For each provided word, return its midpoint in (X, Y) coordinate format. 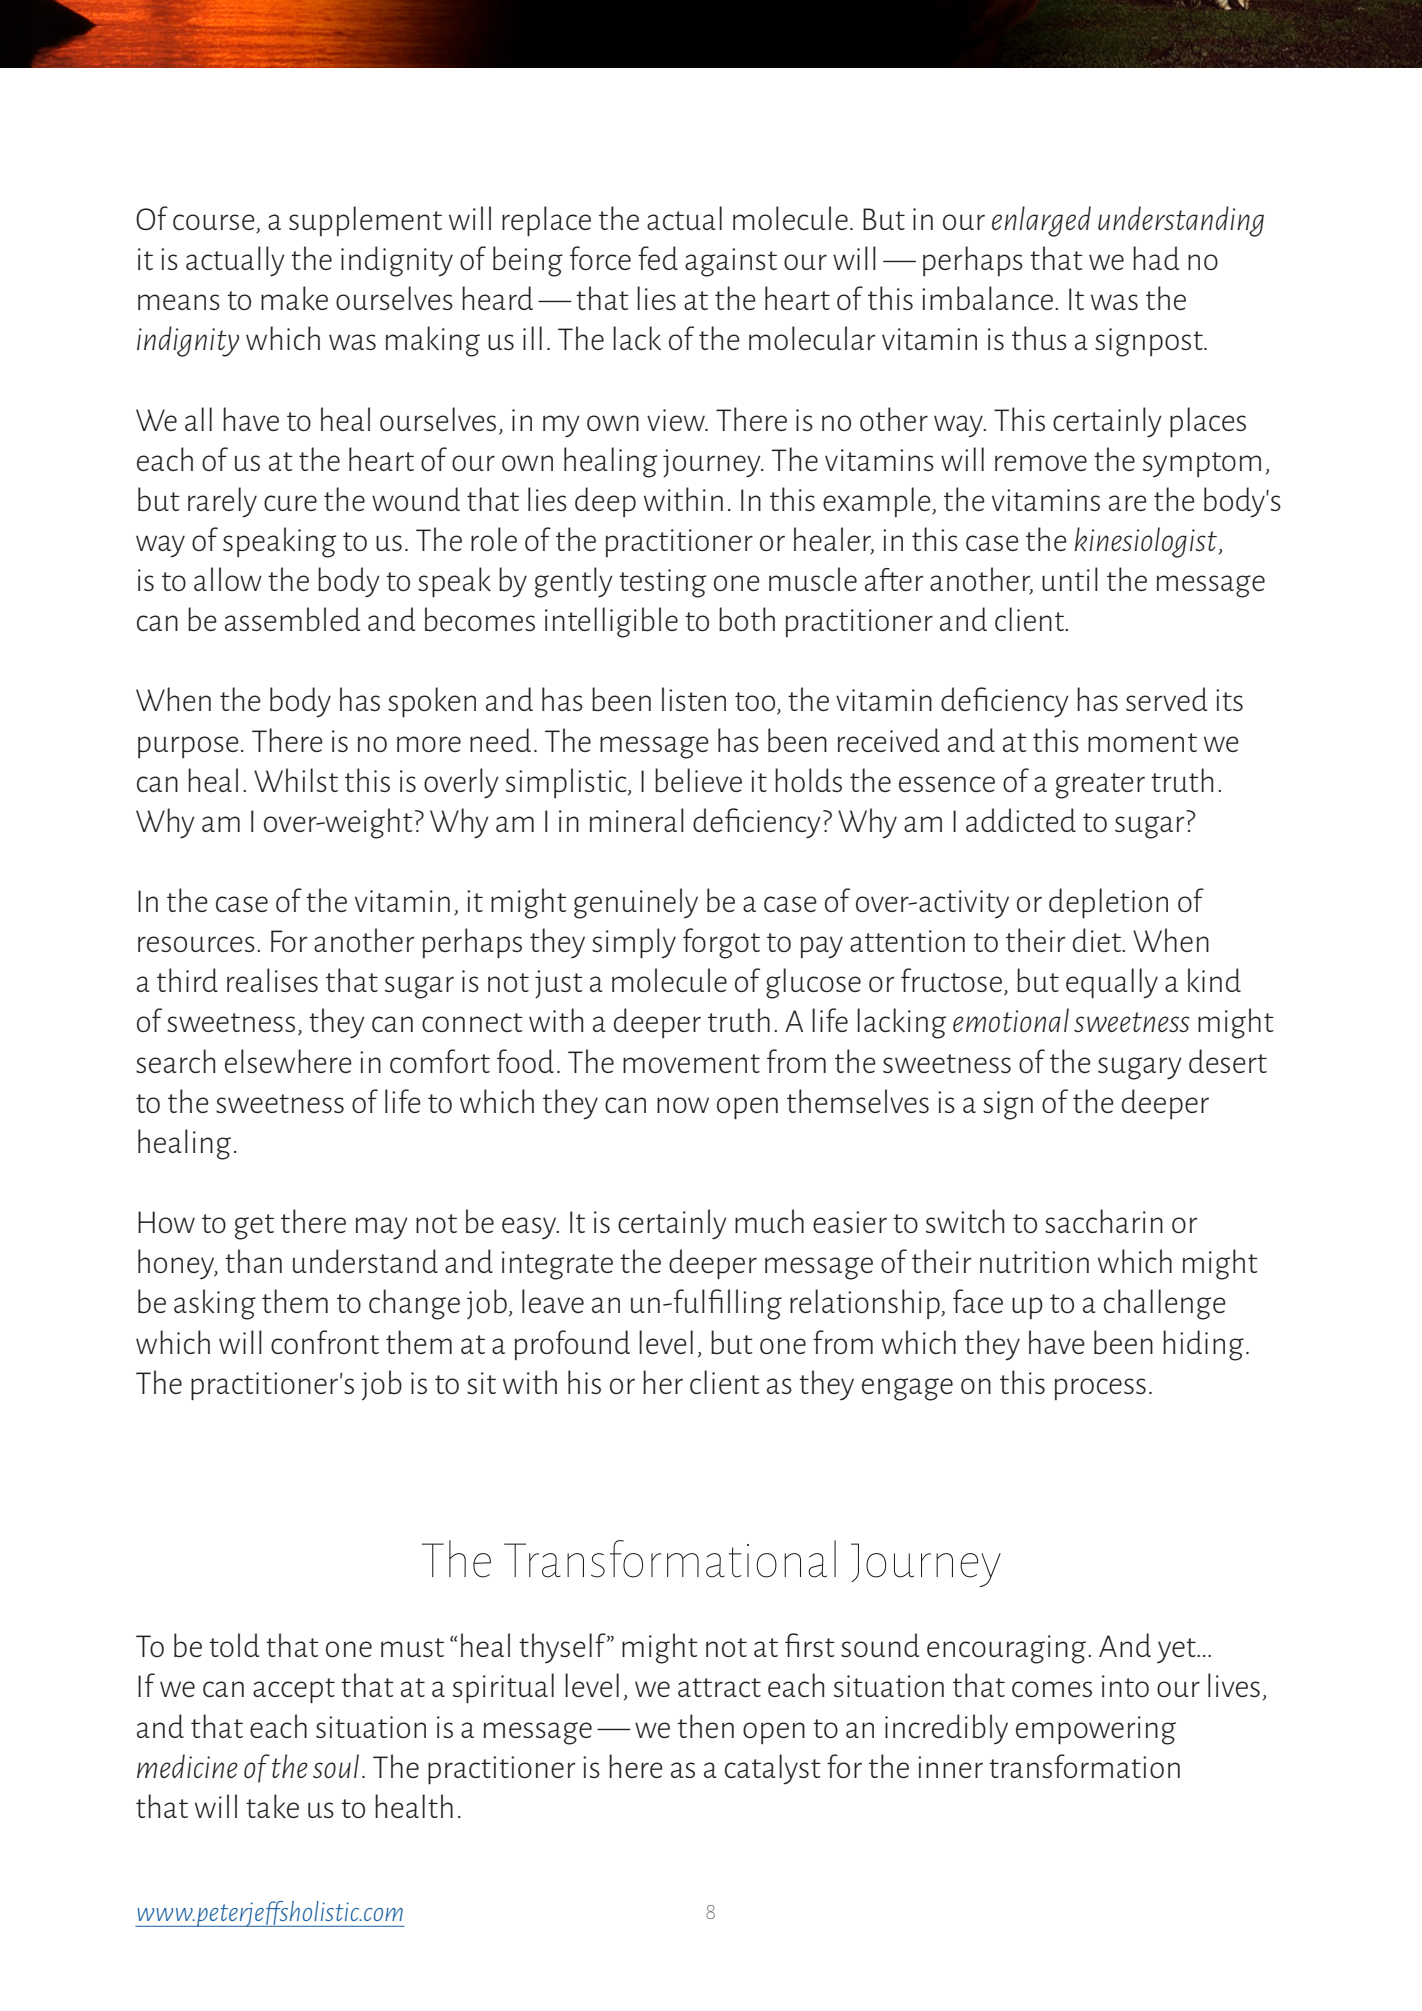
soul (336, 1766)
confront (325, 1342)
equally (1112, 983)
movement (691, 1063)
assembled (292, 619)
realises (272, 980)
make (294, 298)
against (731, 262)
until (1070, 579)
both (747, 619)
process (1100, 1389)
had (1156, 258)
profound (572, 1345)
